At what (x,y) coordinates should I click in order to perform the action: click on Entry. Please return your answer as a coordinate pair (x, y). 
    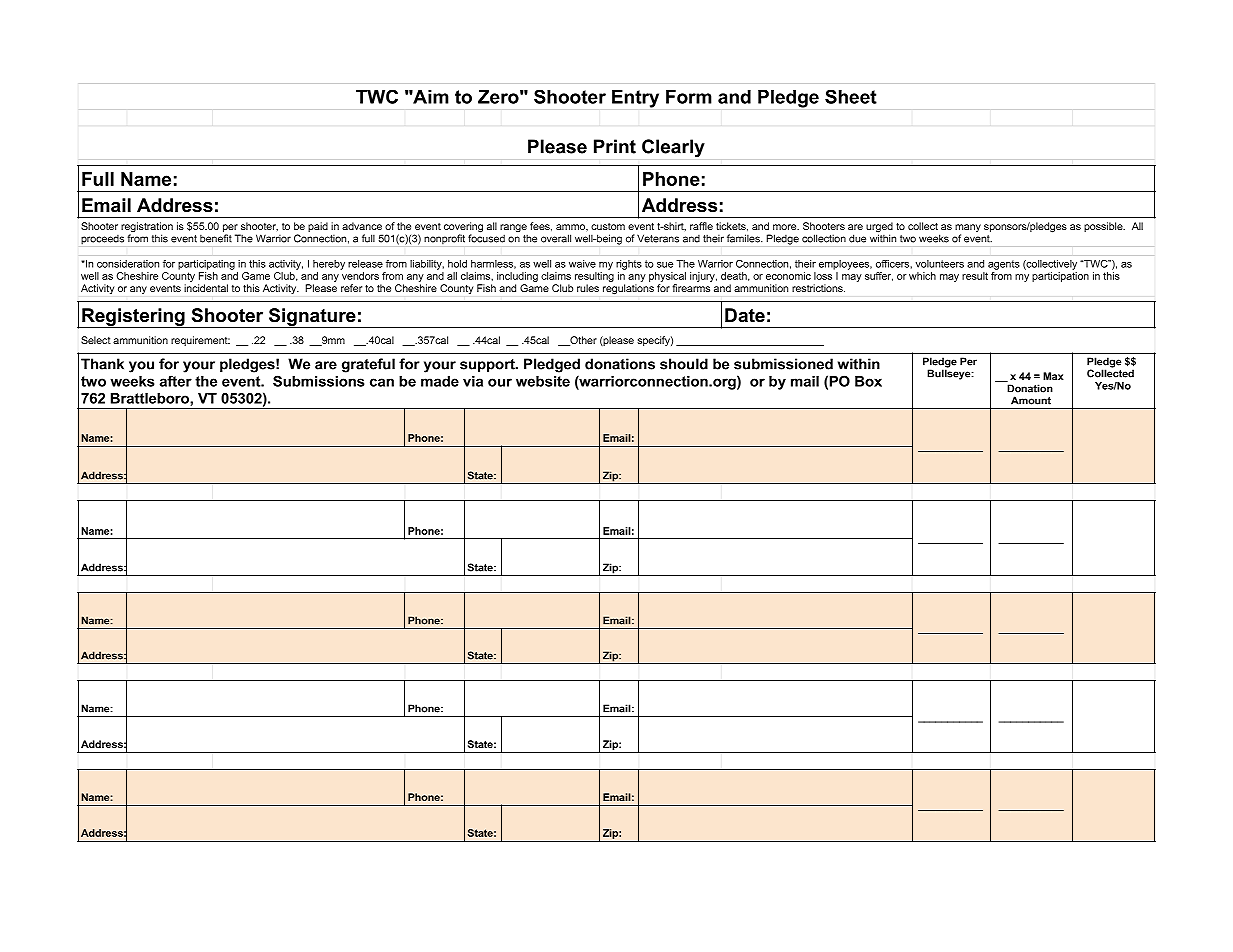
    Looking at the image, I should click on (635, 99).
